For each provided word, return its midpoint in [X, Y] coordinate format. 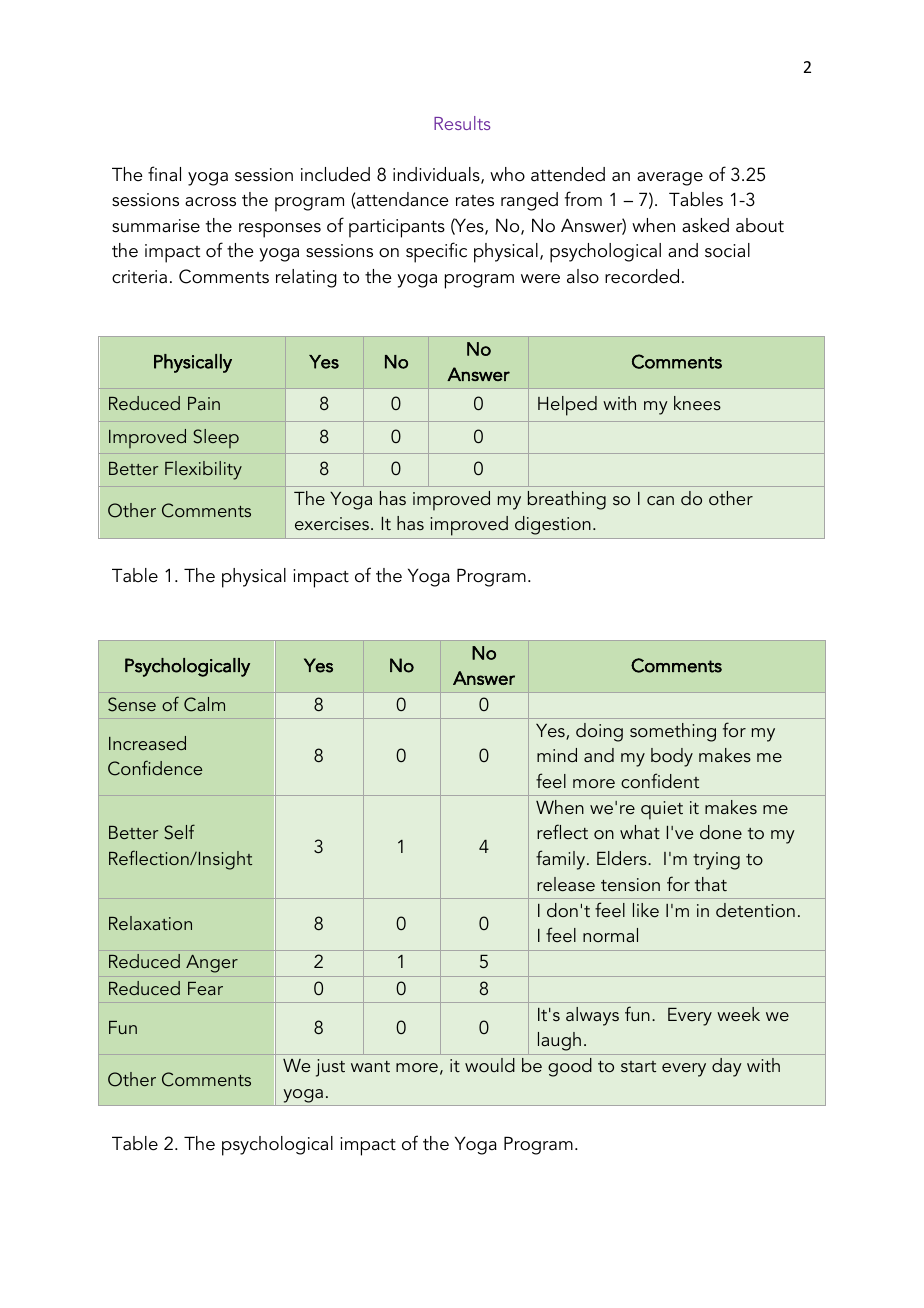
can [660, 500]
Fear [205, 988]
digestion [553, 525]
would [490, 1065]
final [164, 174]
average [670, 179]
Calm [204, 704]
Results [462, 123]
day [727, 1067]
